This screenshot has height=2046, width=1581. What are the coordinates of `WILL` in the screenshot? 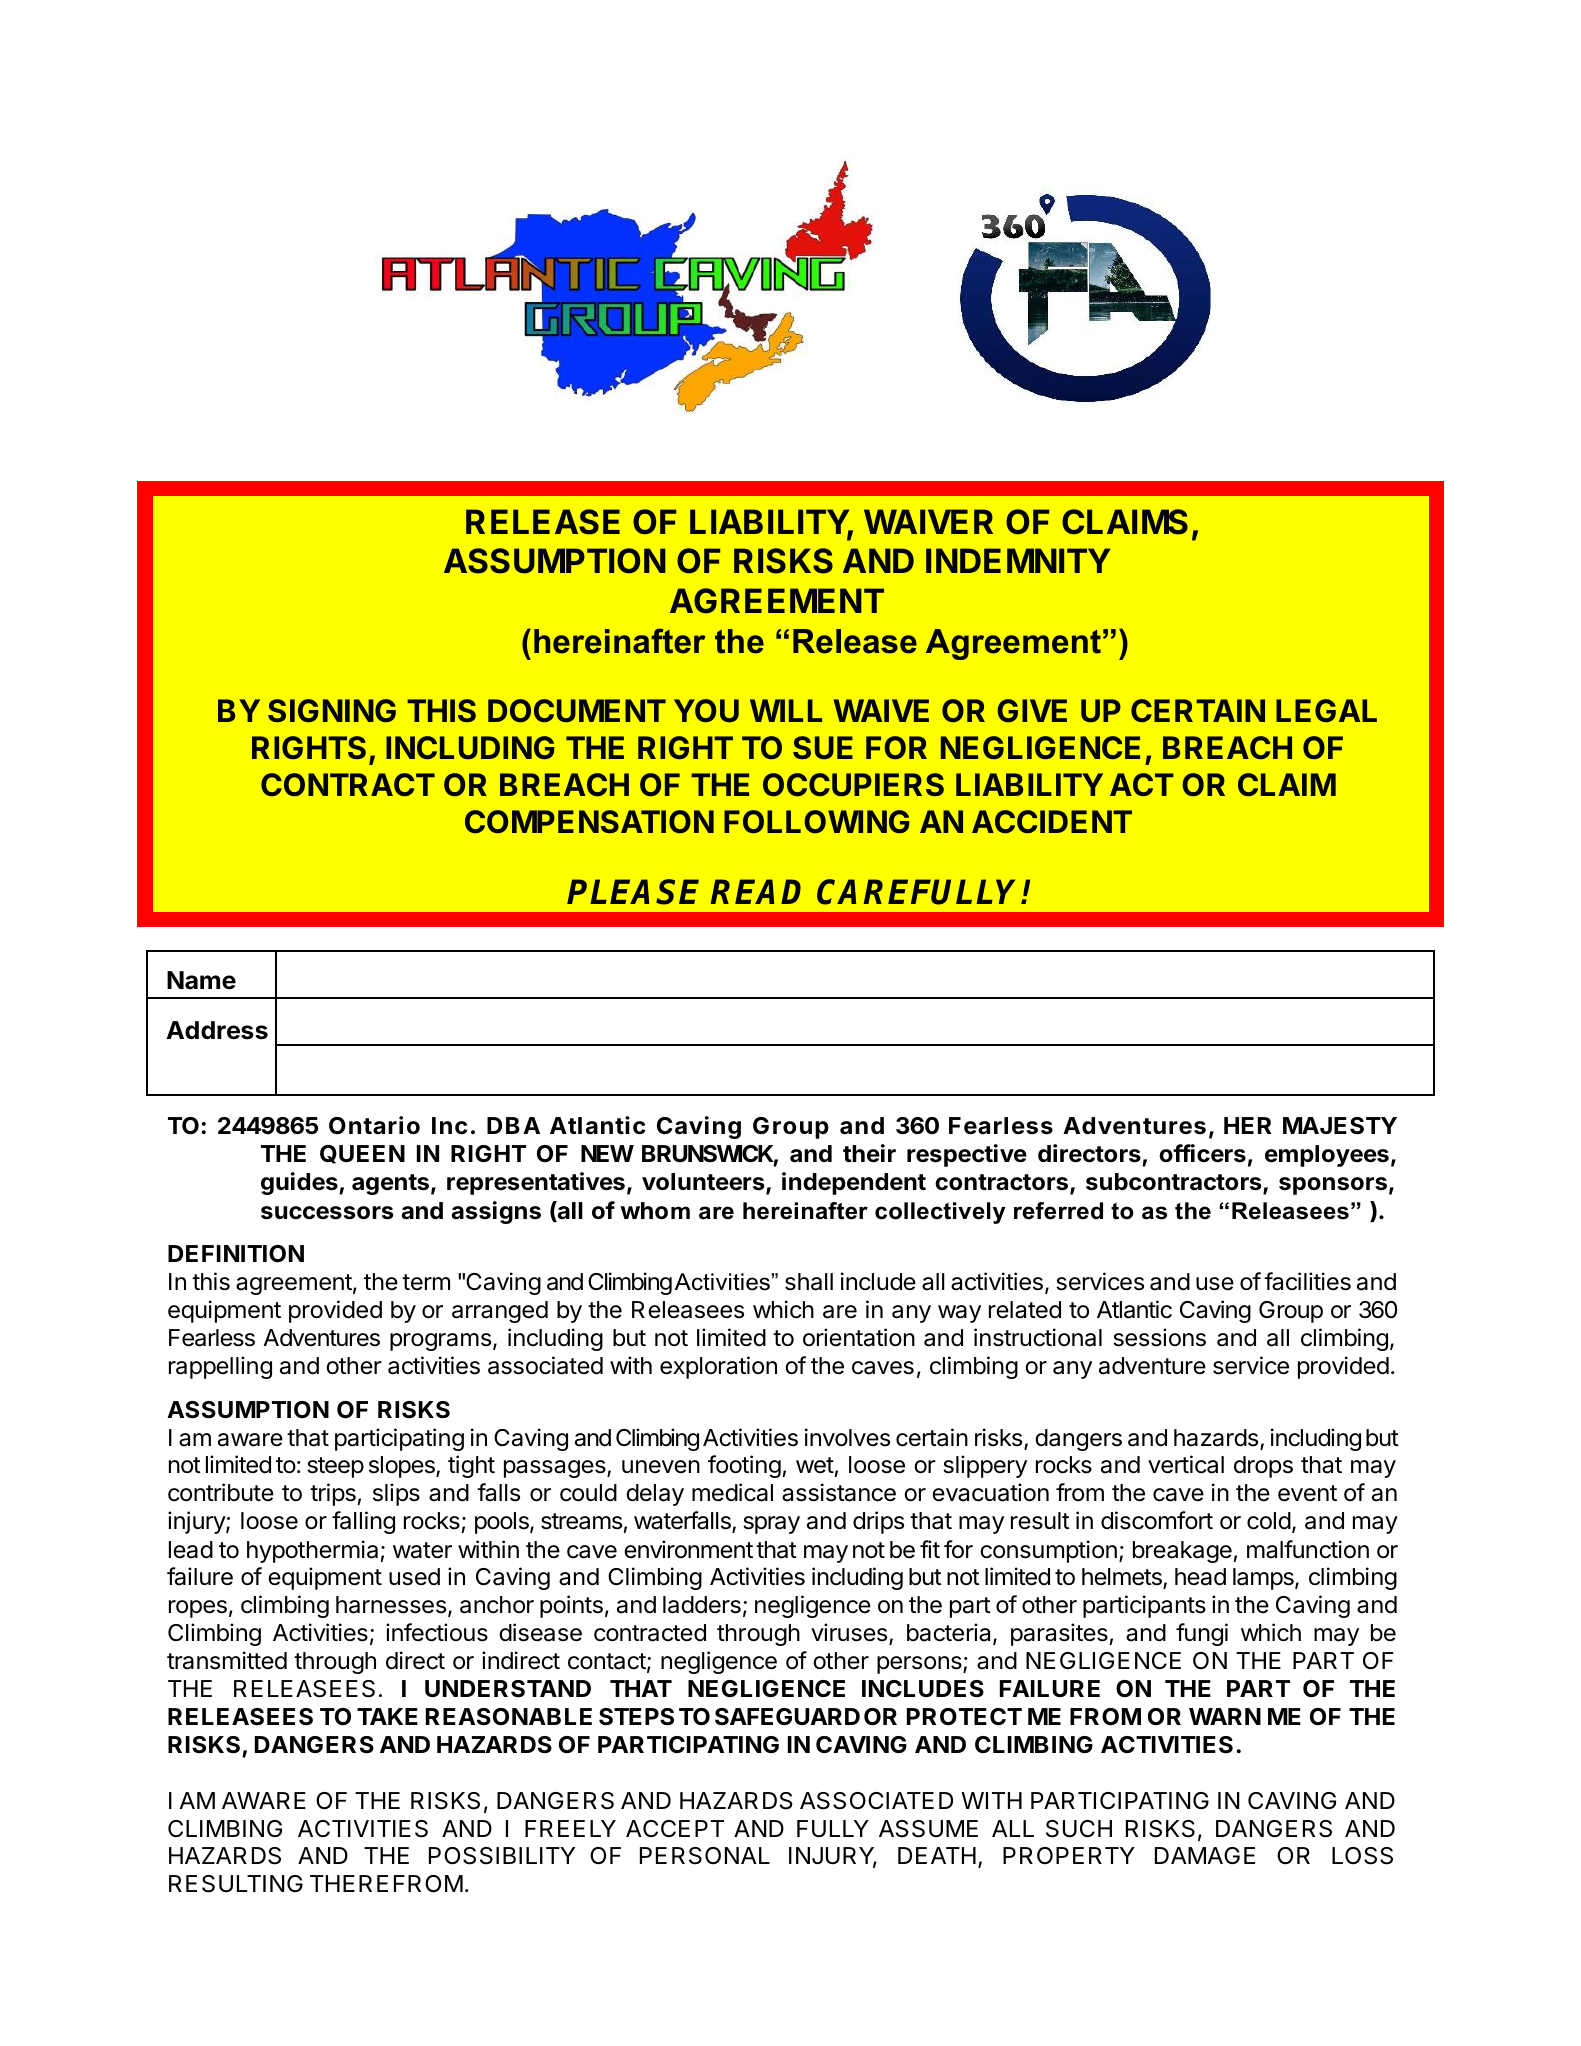 It's located at (786, 710).
